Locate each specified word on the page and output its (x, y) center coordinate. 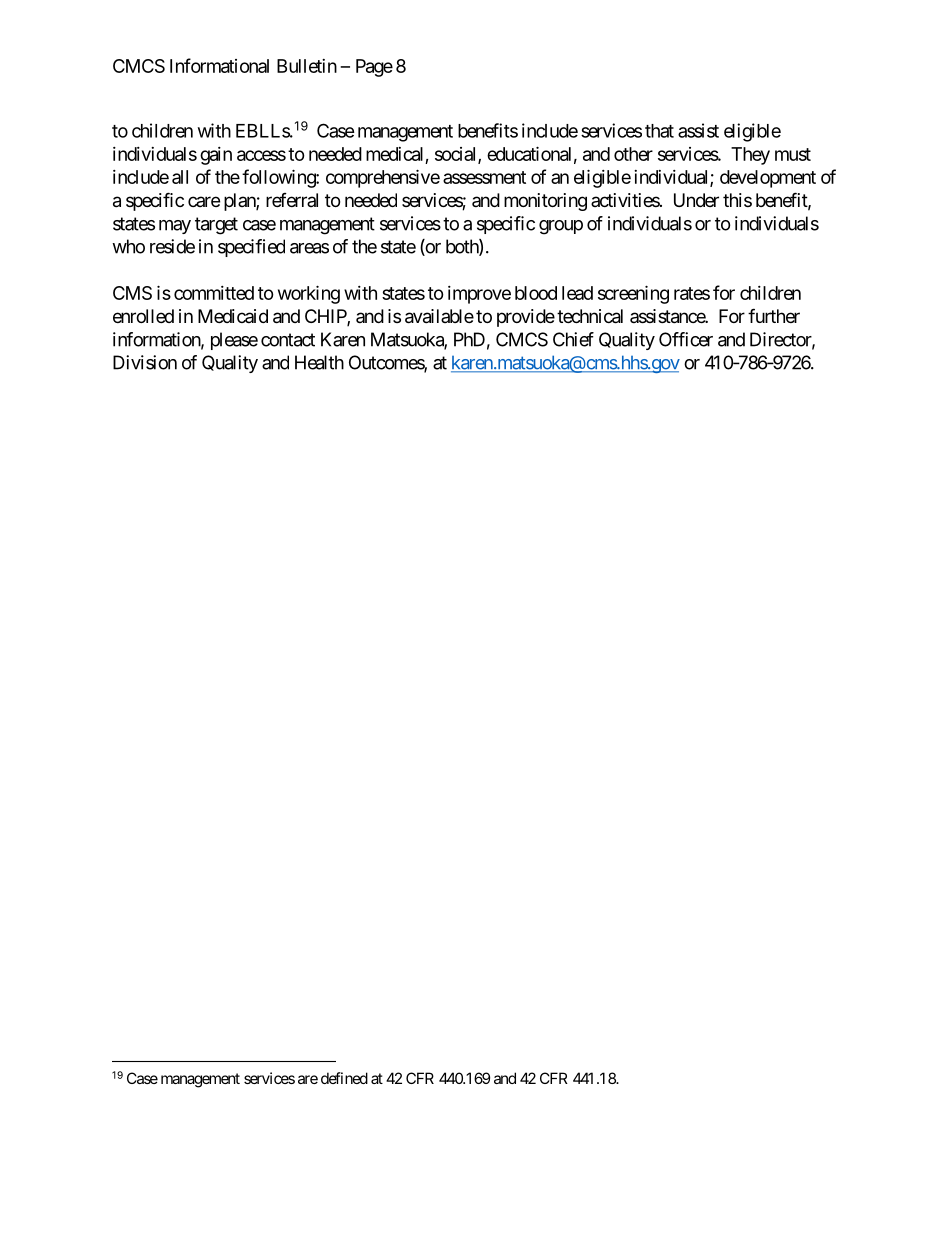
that (659, 131)
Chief (573, 339)
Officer (686, 339)
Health (319, 362)
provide (526, 318)
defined (344, 1078)
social (457, 155)
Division (145, 362)
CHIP (326, 317)
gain (216, 156)
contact (288, 340)
